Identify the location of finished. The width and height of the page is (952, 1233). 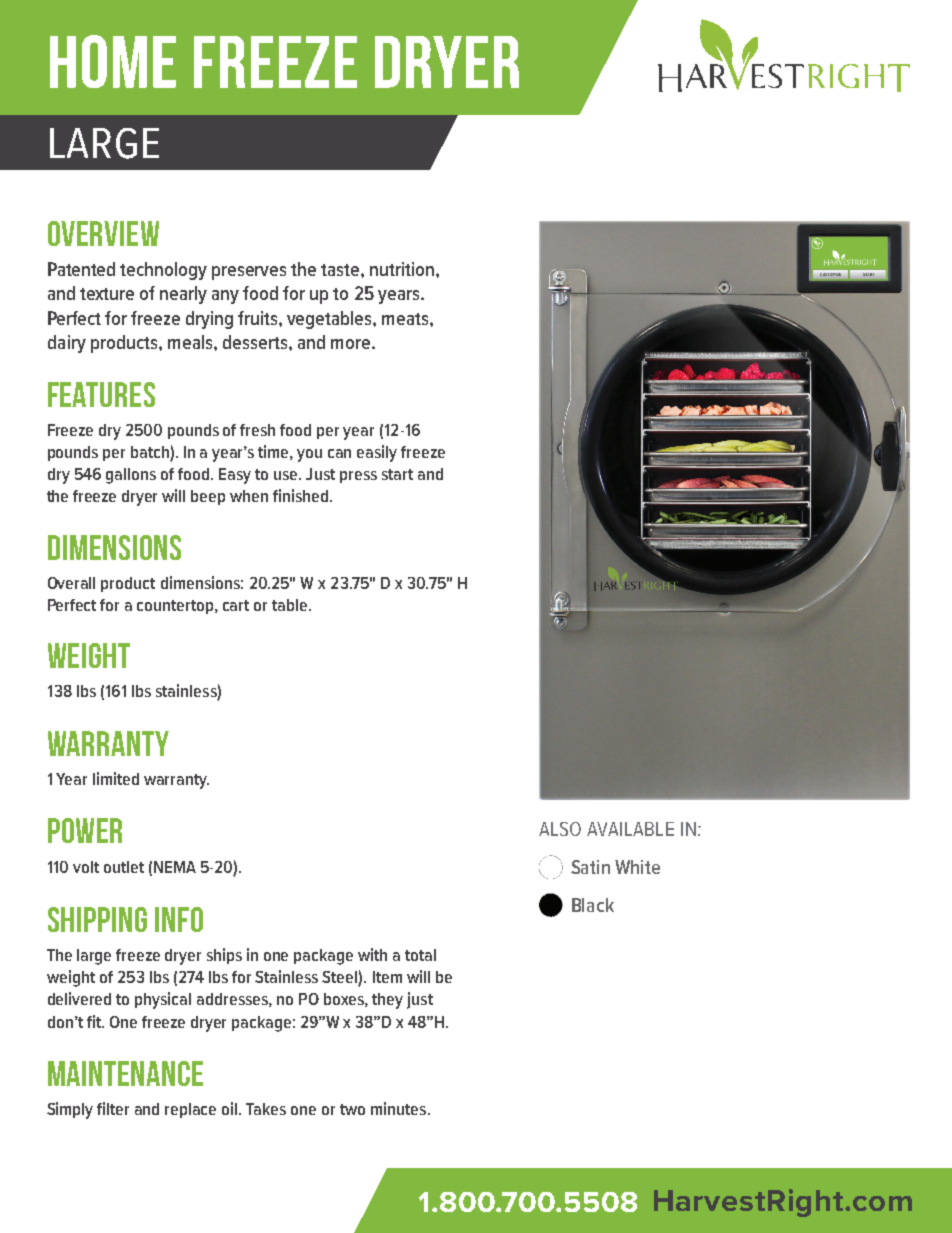
(302, 495).
